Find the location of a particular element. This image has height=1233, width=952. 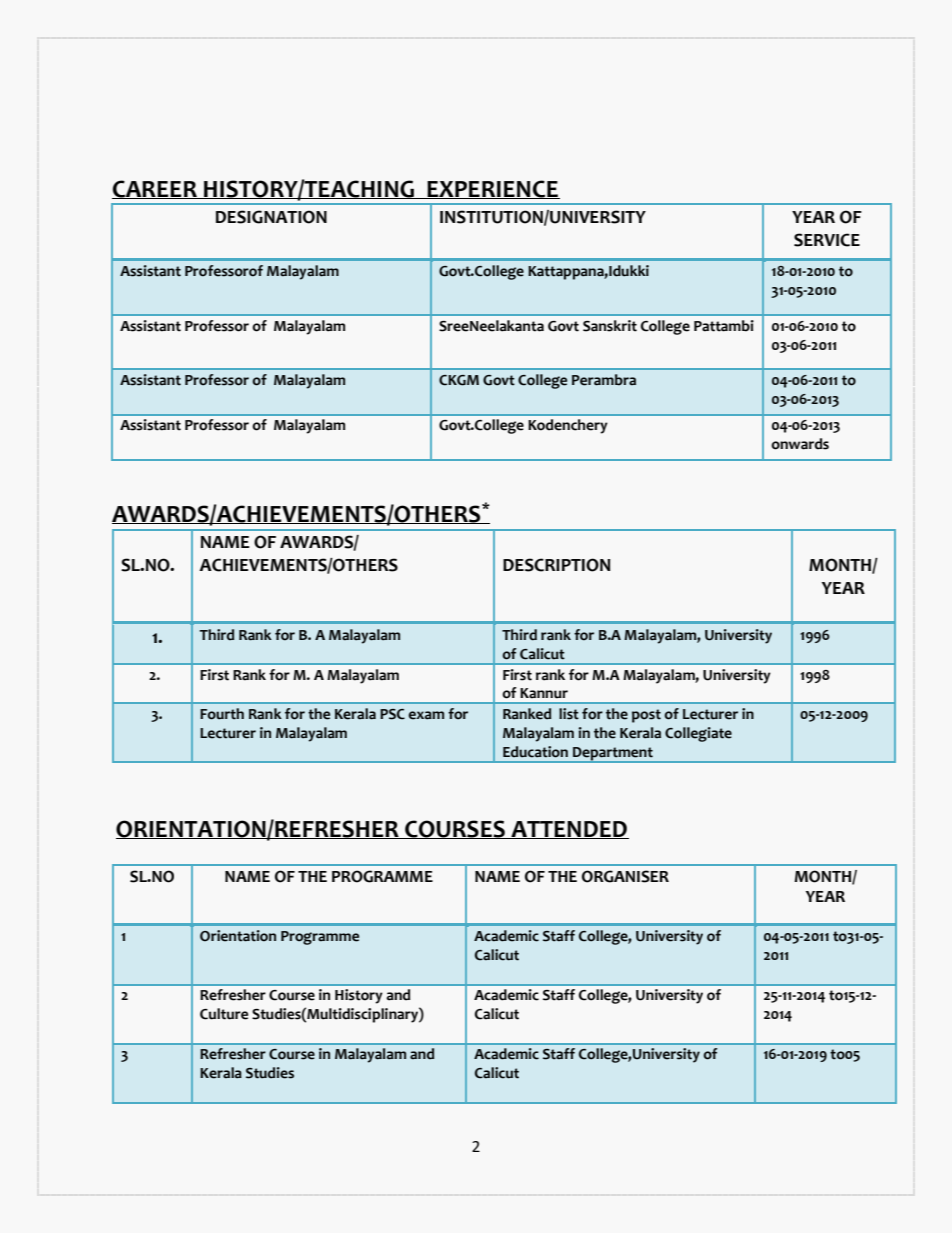

DESCRIPTION is located at coordinates (557, 565).
